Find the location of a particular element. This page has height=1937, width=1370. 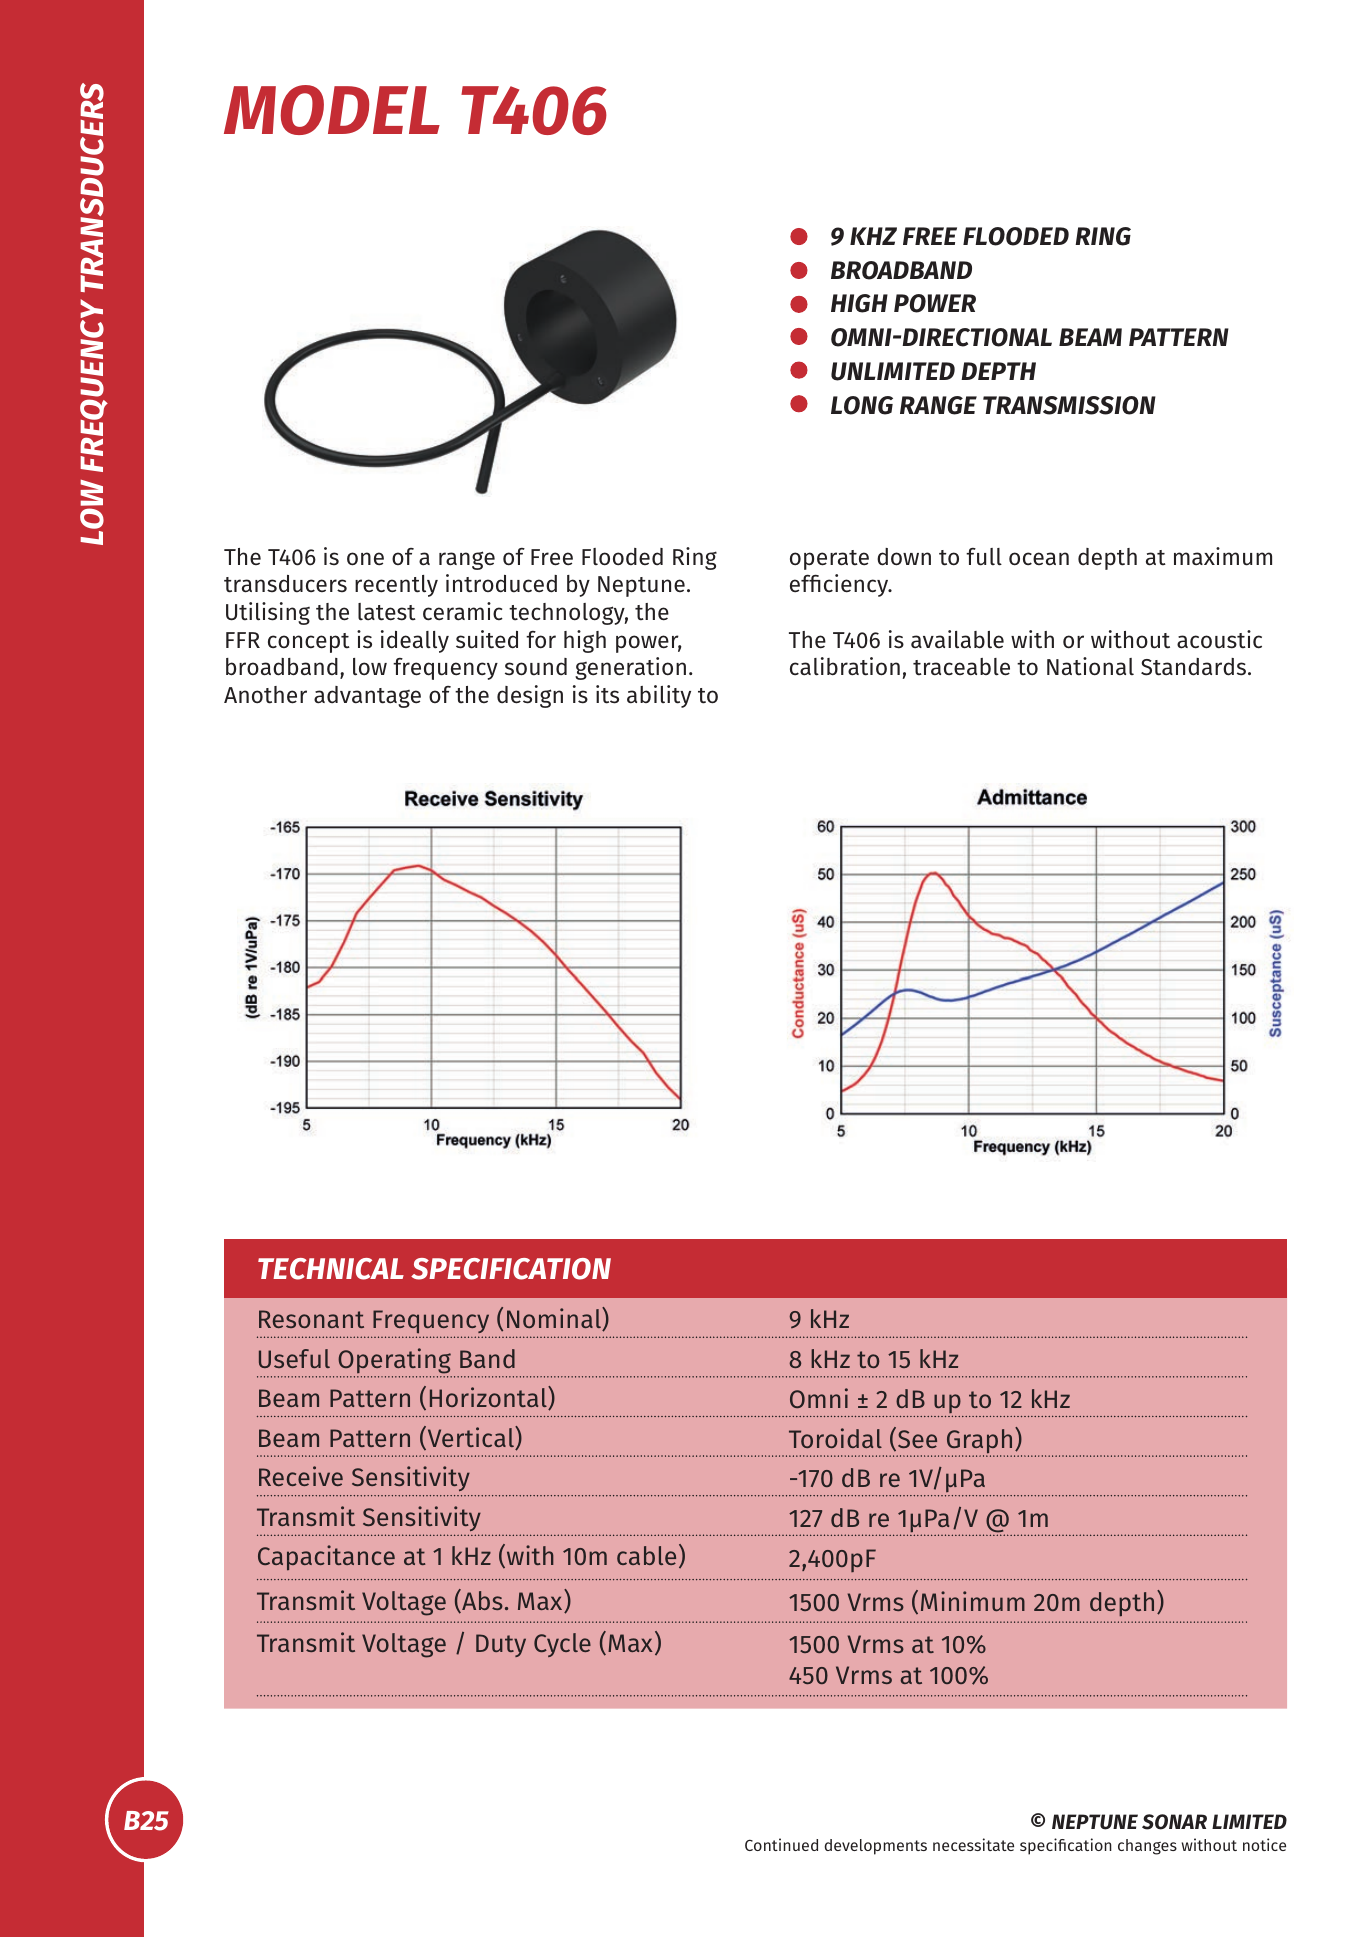

advantage is located at coordinates (367, 697).
